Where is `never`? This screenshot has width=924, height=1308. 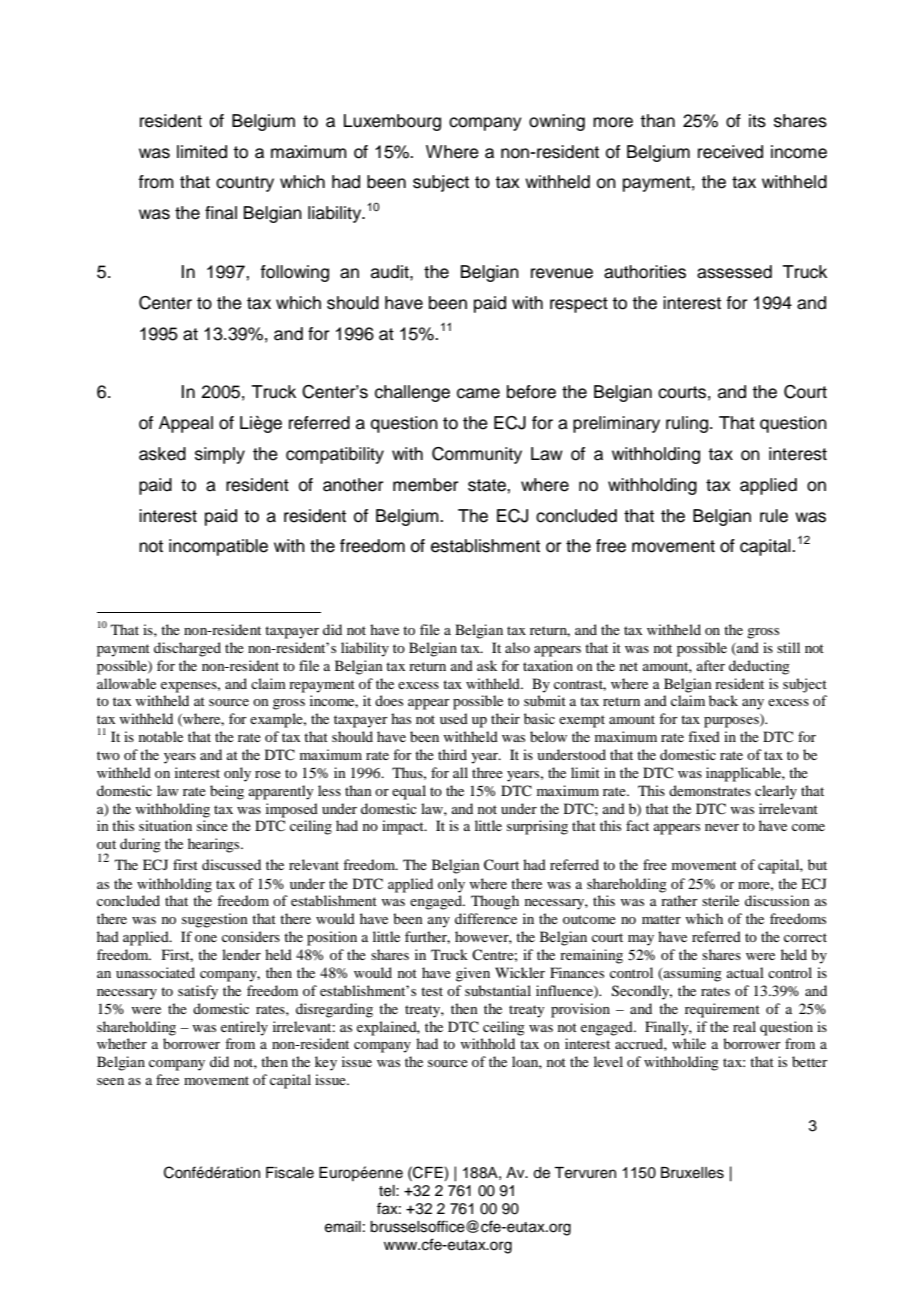 never is located at coordinates (722, 827).
